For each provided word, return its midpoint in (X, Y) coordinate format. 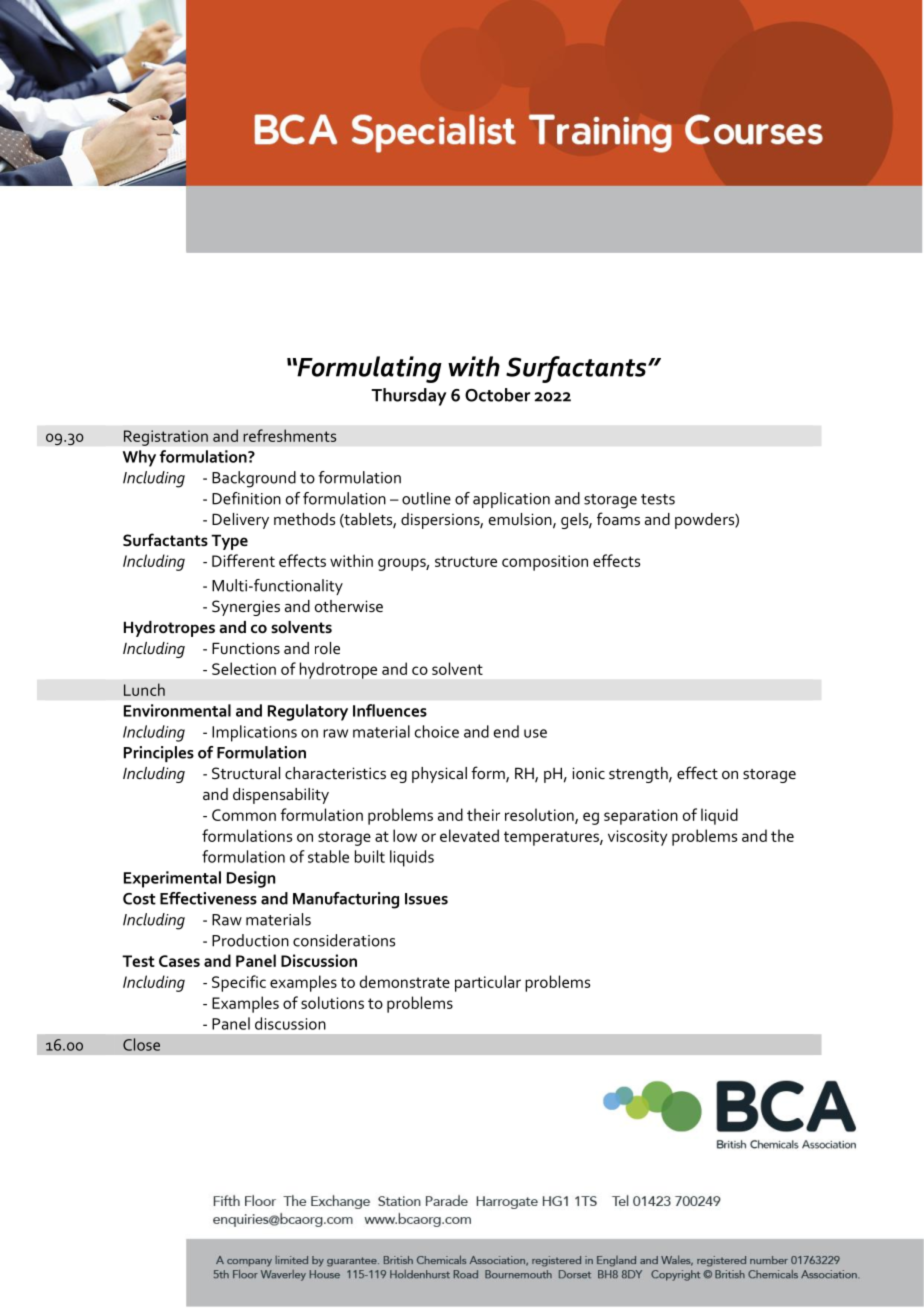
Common (244, 815)
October (497, 395)
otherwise (349, 606)
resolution (540, 815)
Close (141, 1044)
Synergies (246, 608)
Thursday (409, 397)
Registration (166, 438)
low (405, 835)
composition (545, 563)
